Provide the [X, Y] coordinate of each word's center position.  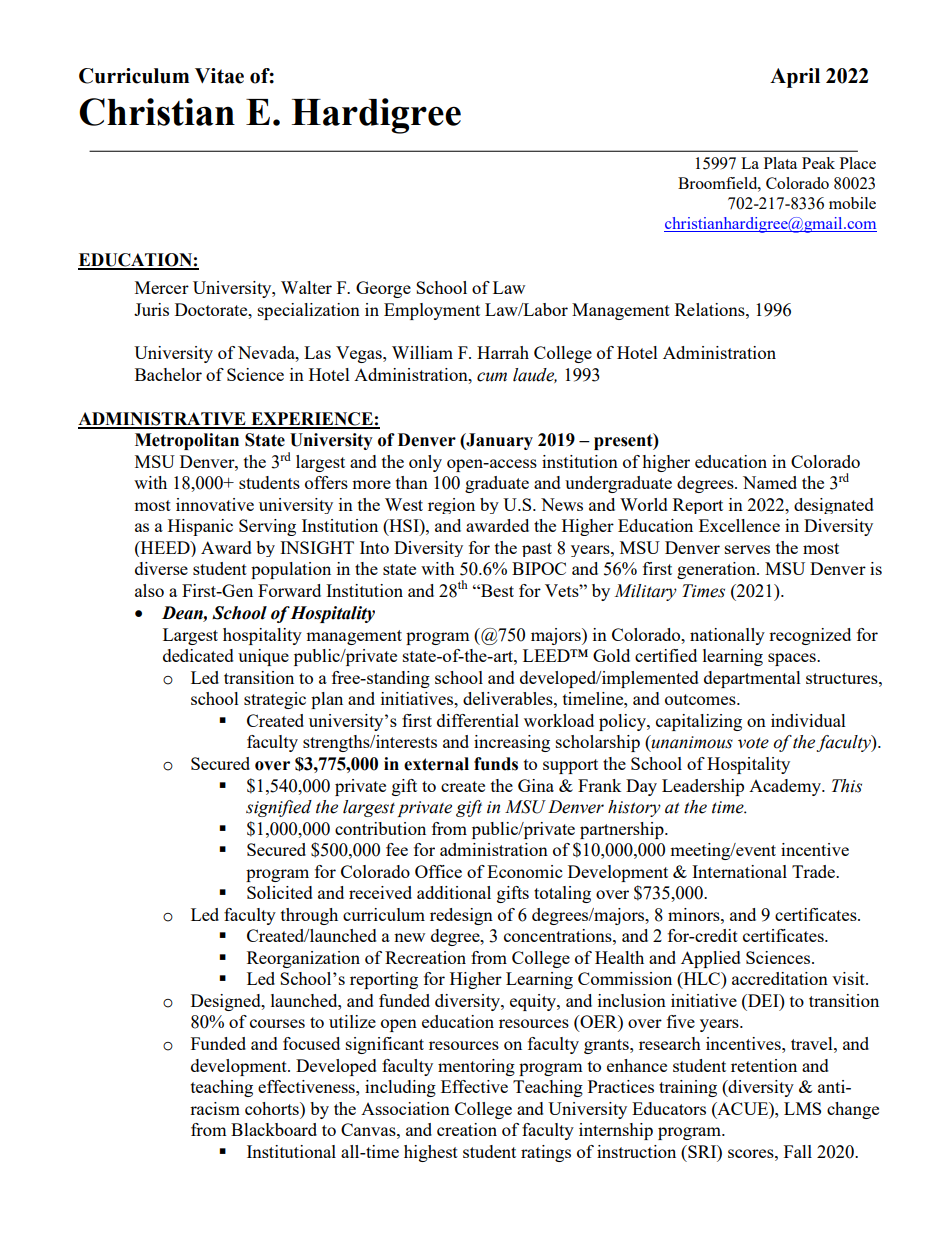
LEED [547, 655]
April [795, 78]
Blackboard [274, 1129]
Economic [524, 871]
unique [263, 657]
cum [492, 377]
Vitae [219, 76]
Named [770, 482]
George [383, 289]
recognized [810, 636]
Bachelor [168, 374]
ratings [546, 1153]
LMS [802, 1108]
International [739, 871]
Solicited [280, 892]
